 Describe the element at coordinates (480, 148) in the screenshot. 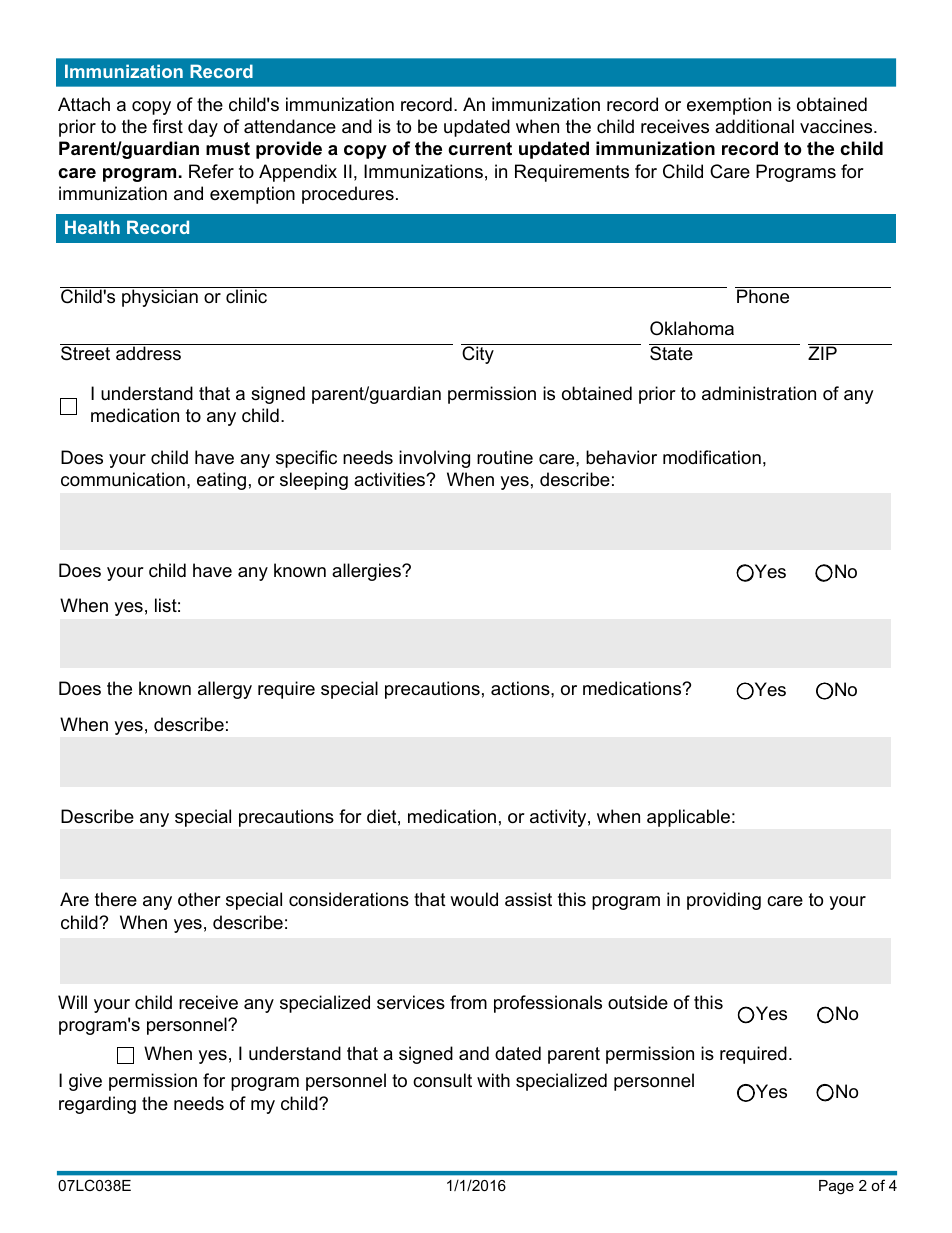

I see `current` at that location.
